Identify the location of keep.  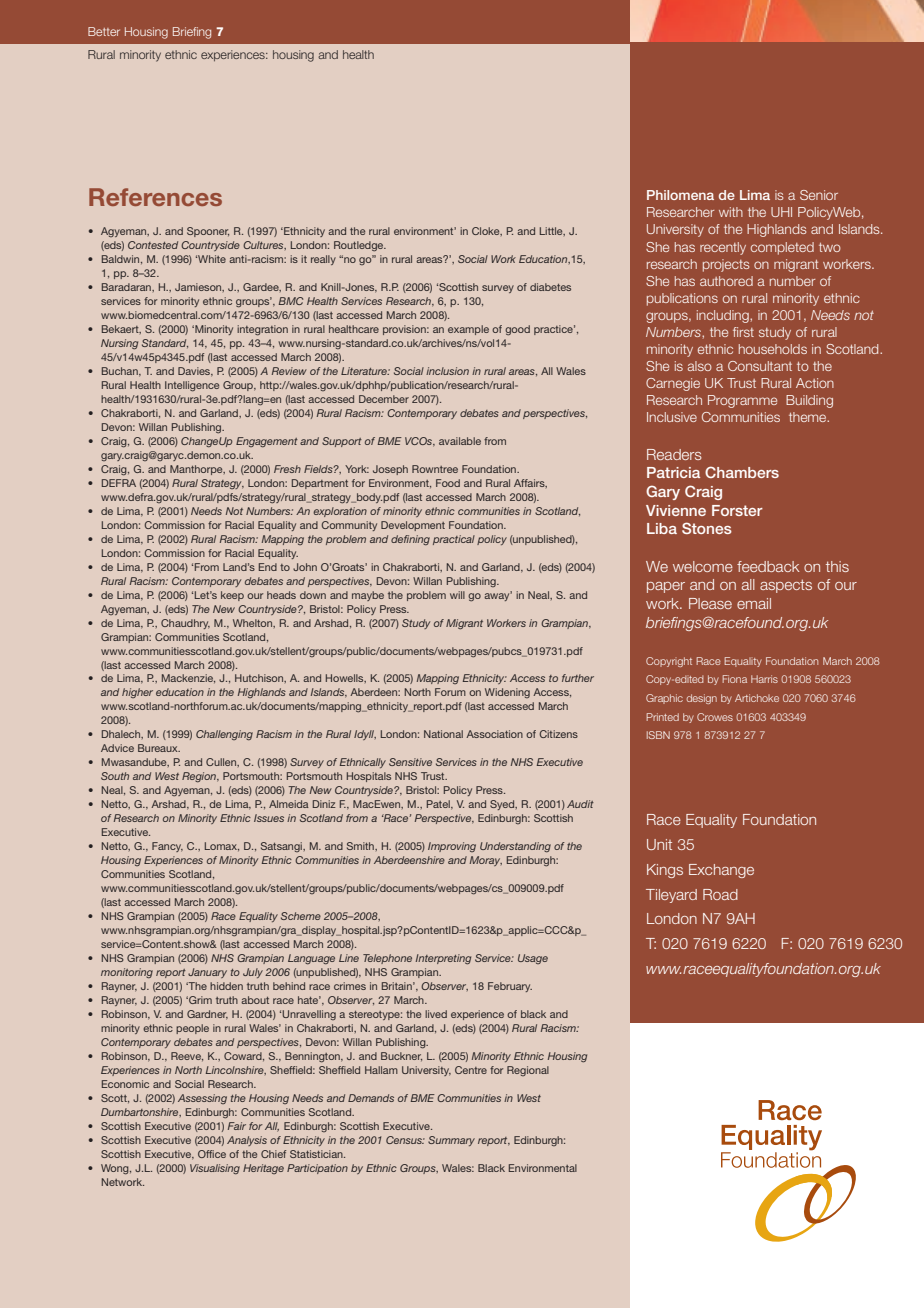
(232, 596).
